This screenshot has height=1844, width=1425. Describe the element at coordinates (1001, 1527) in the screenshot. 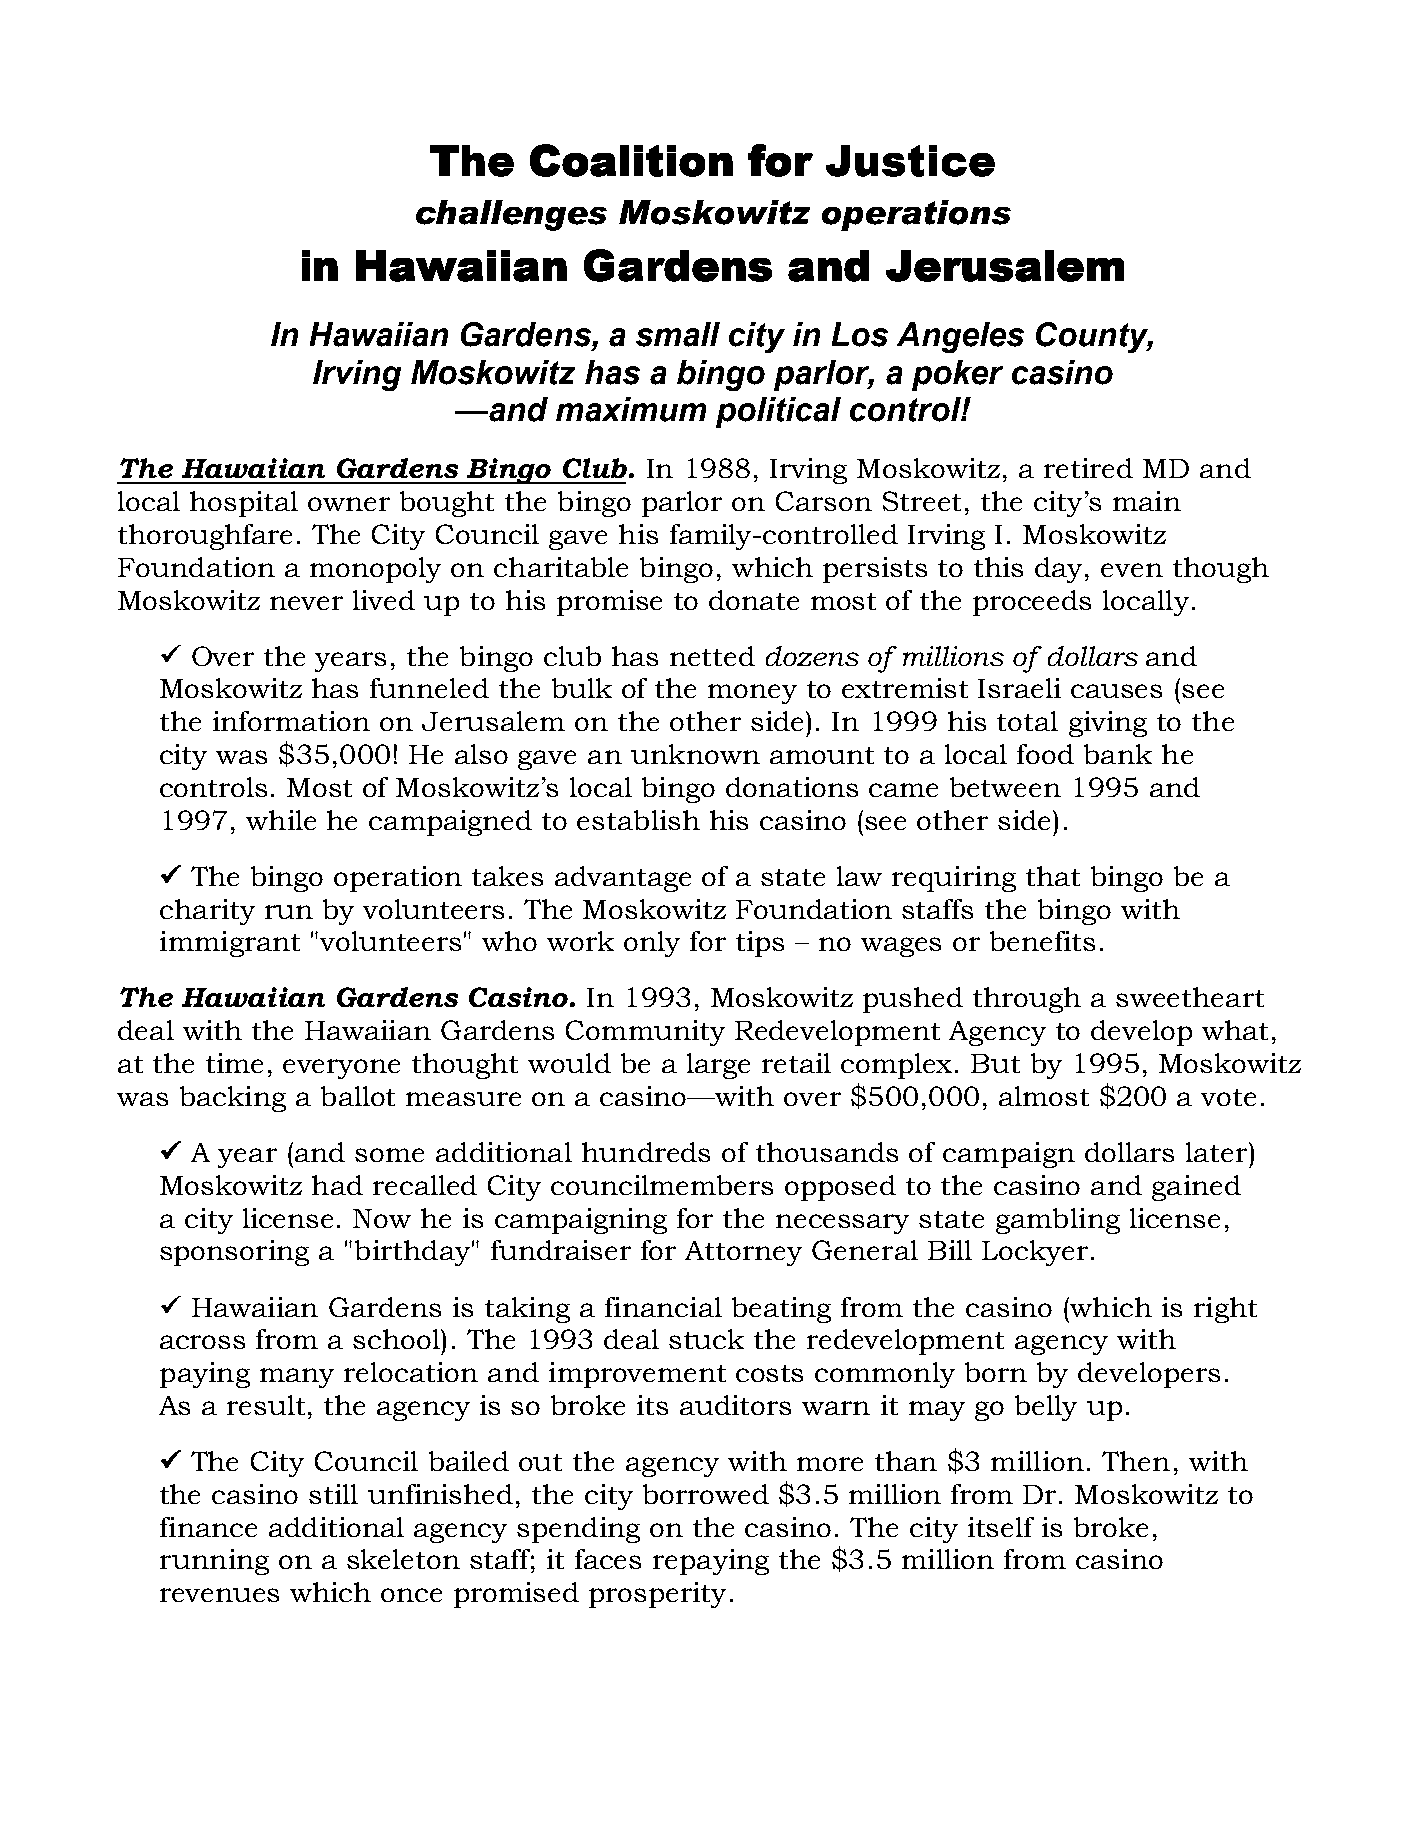

I see `itself` at that location.
